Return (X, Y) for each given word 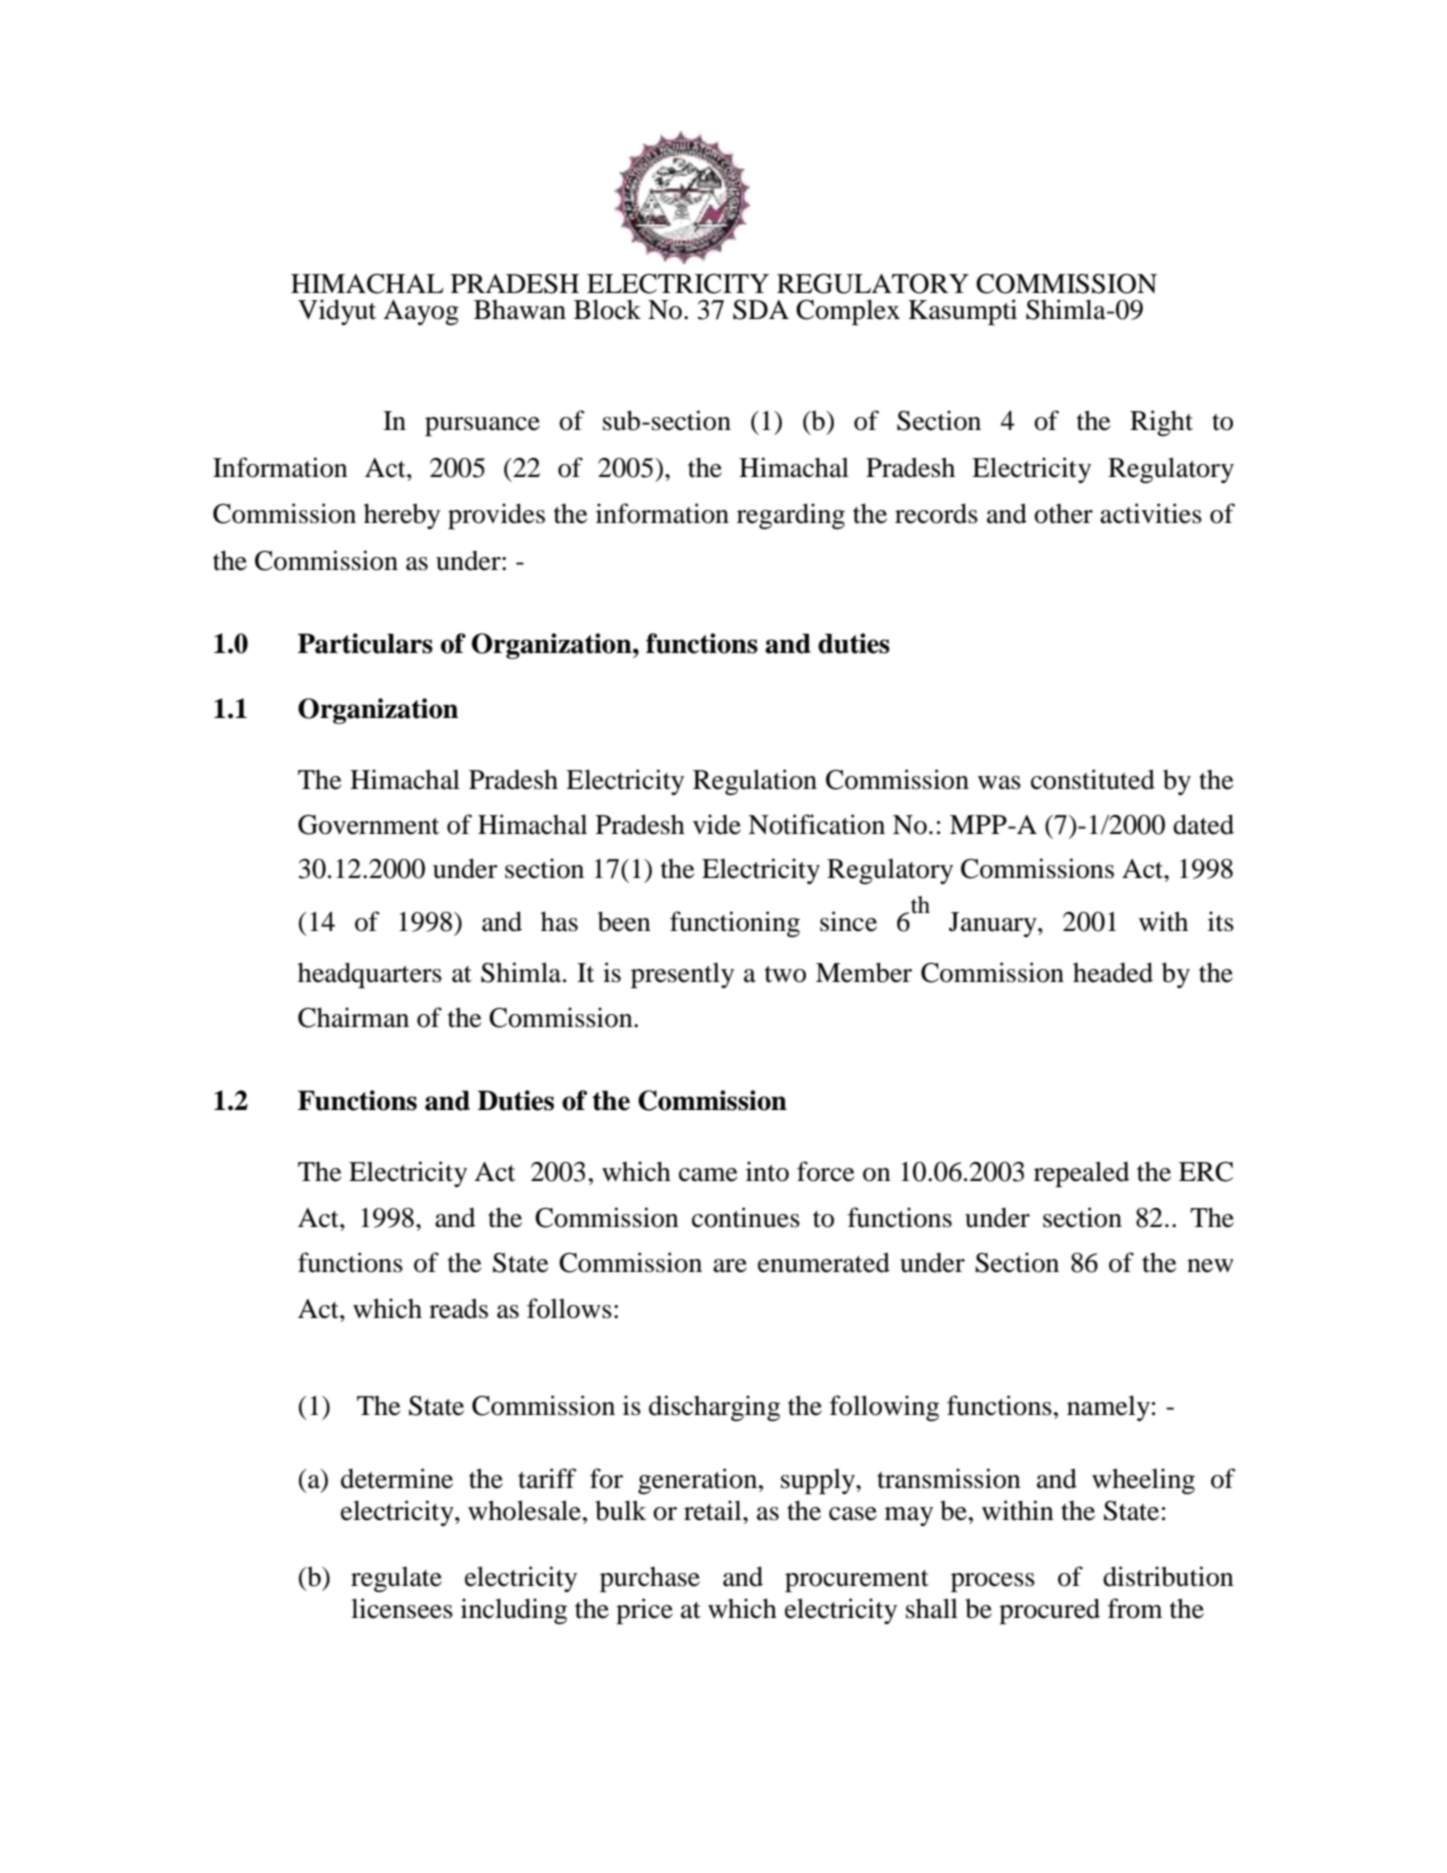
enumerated (824, 1262)
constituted (1093, 779)
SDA (761, 310)
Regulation (755, 782)
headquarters (370, 975)
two (785, 974)
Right (1161, 423)
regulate (396, 1579)
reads (458, 1308)
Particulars (365, 643)
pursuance (482, 426)
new (1210, 1266)
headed (1113, 972)
